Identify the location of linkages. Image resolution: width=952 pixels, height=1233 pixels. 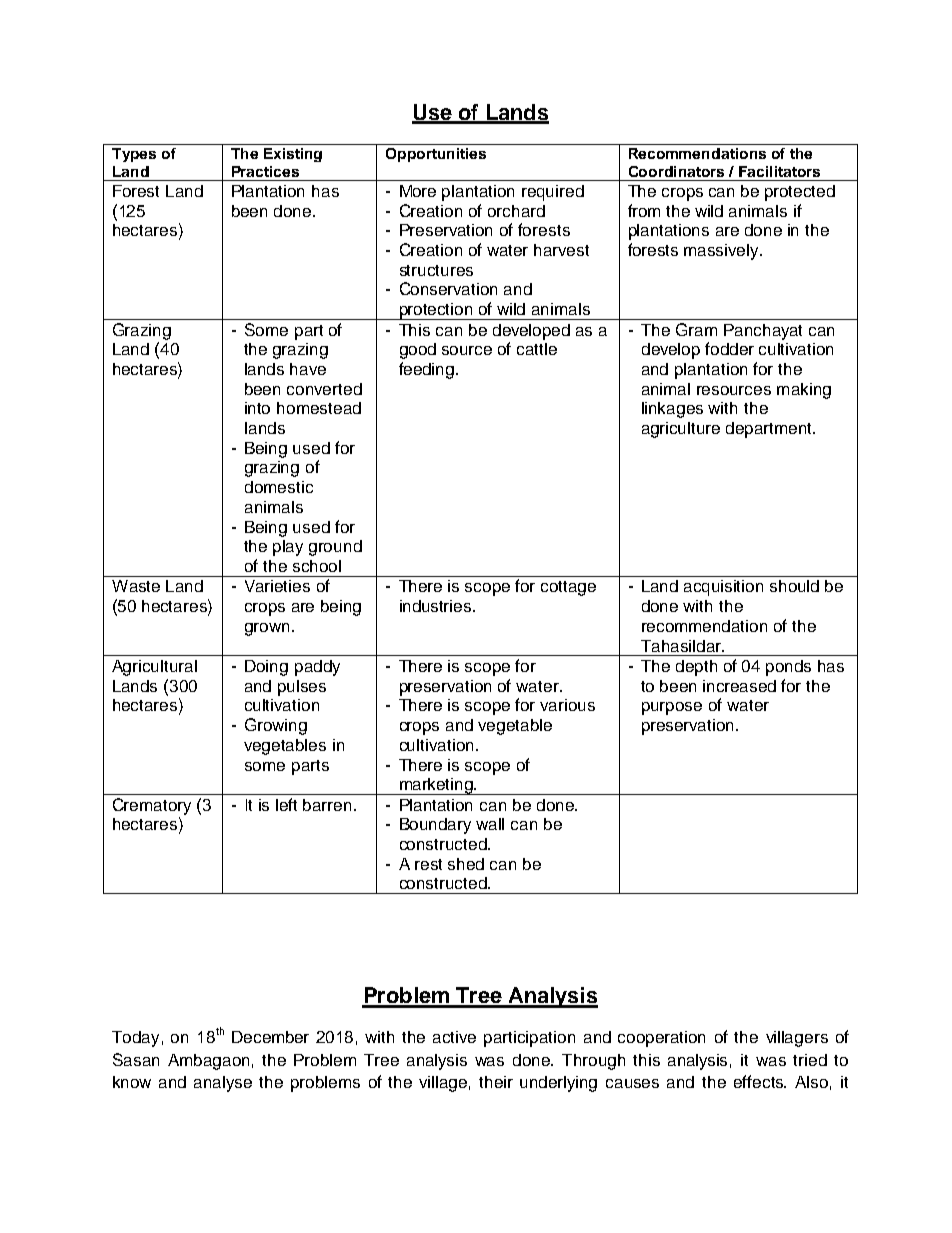
(672, 410).
